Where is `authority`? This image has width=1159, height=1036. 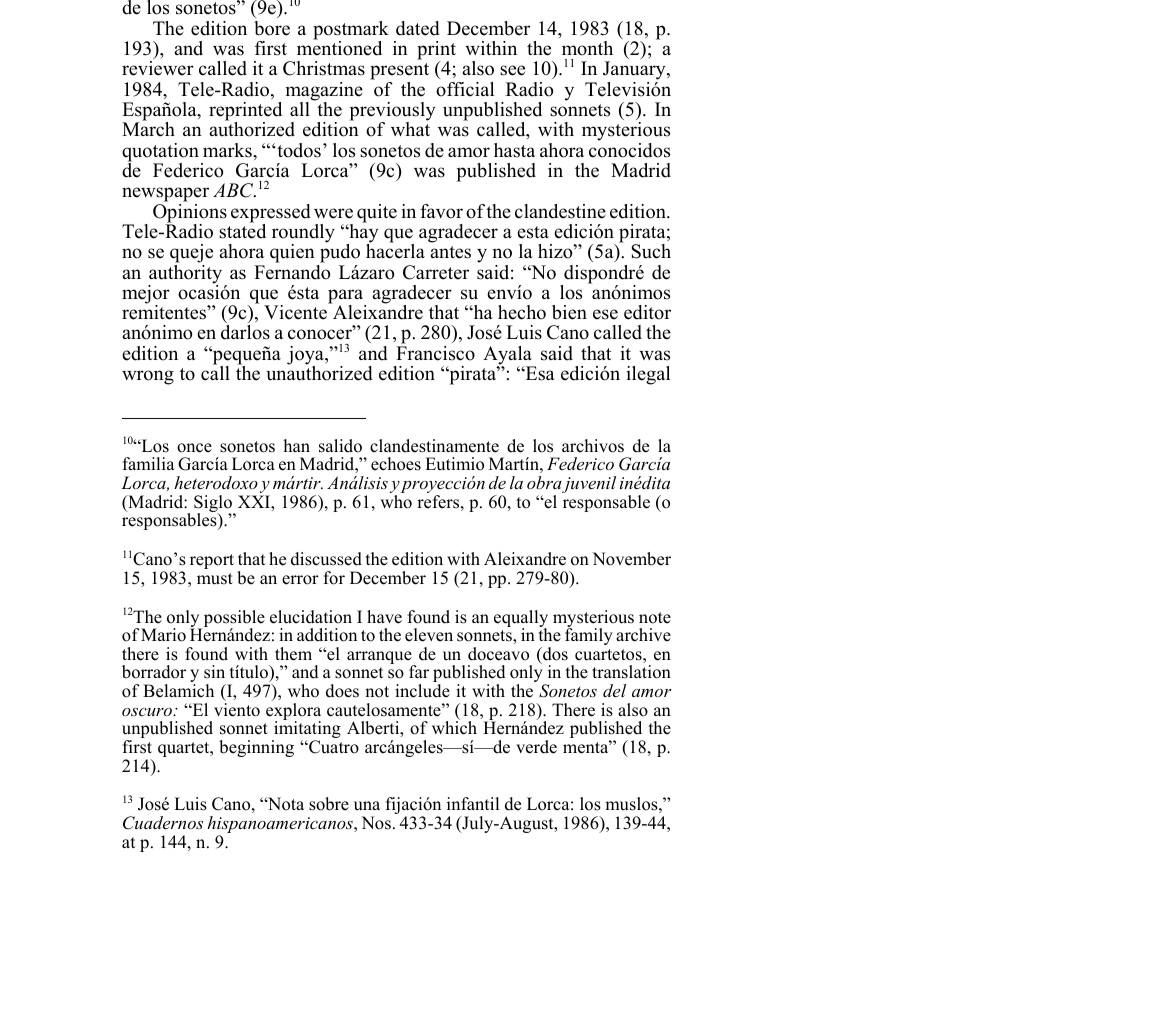 authority is located at coordinates (185, 274).
